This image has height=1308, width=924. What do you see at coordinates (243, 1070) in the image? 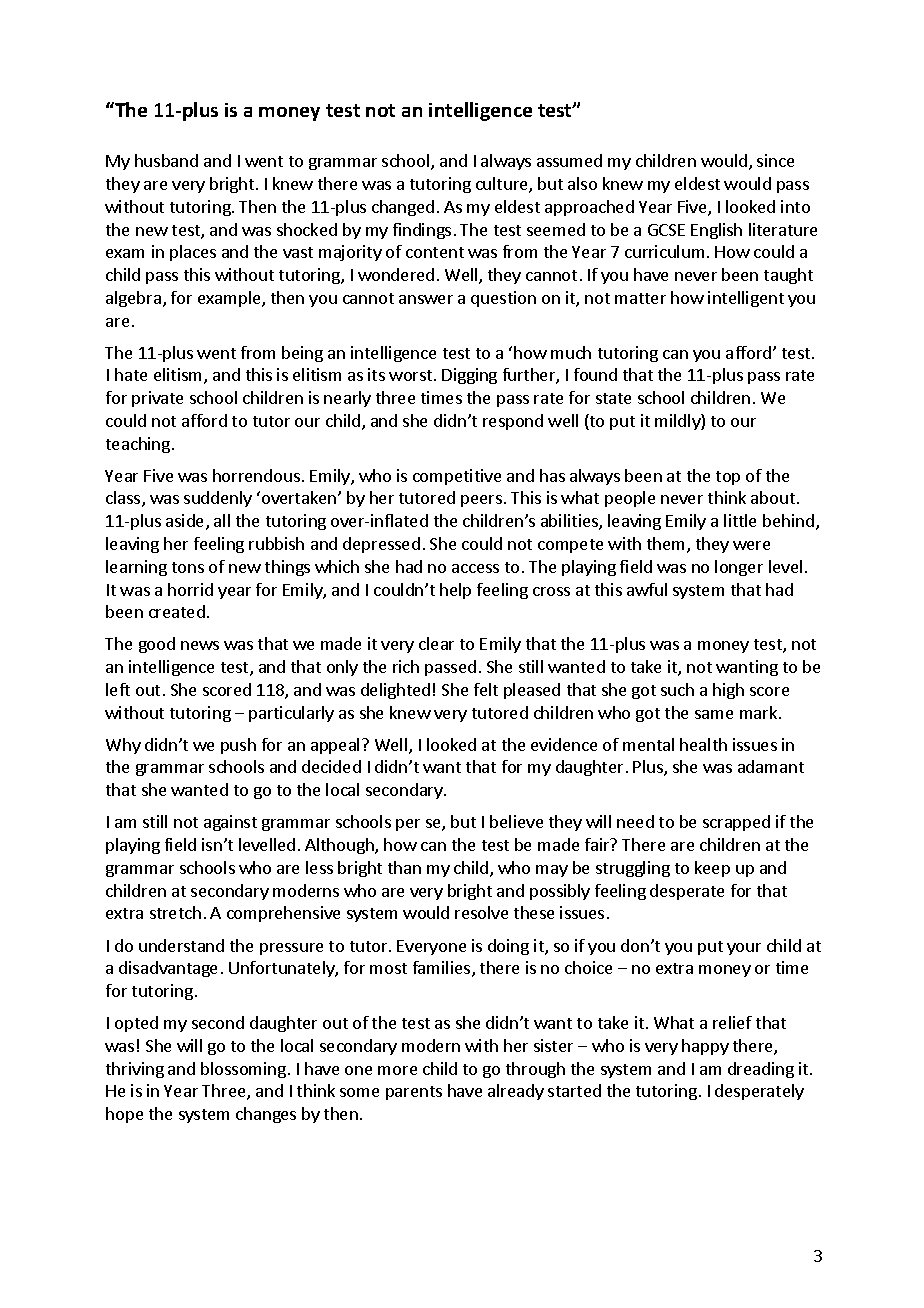
I see `blossoming` at bounding box center [243, 1070].
